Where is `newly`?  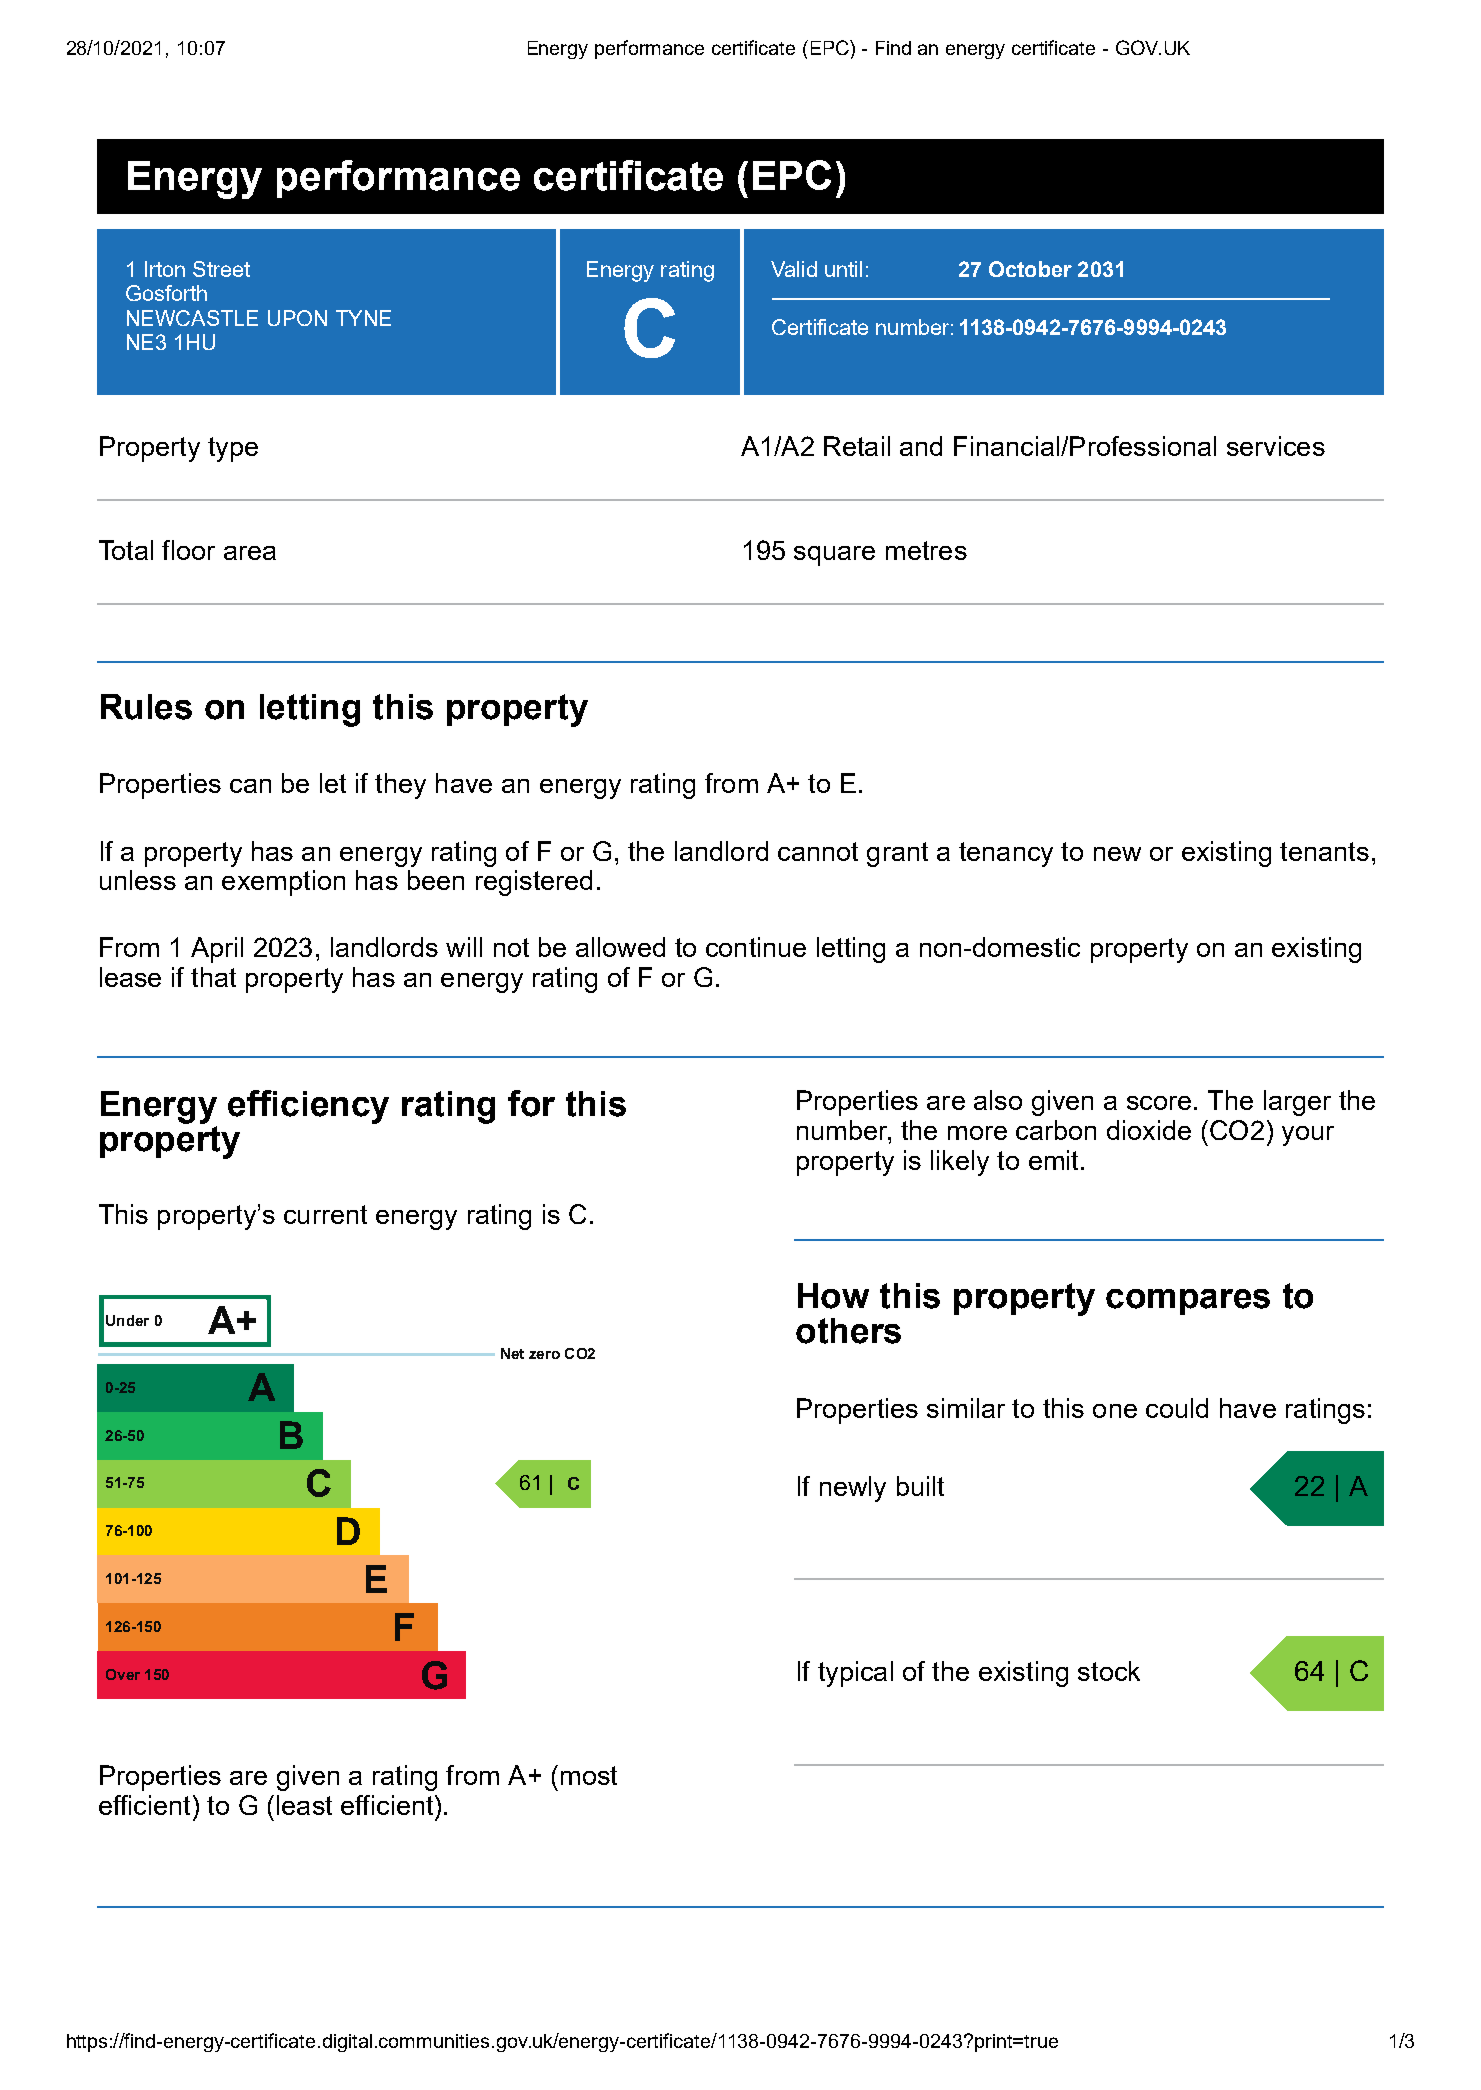
newly is located at coordinates (853, 1489).
